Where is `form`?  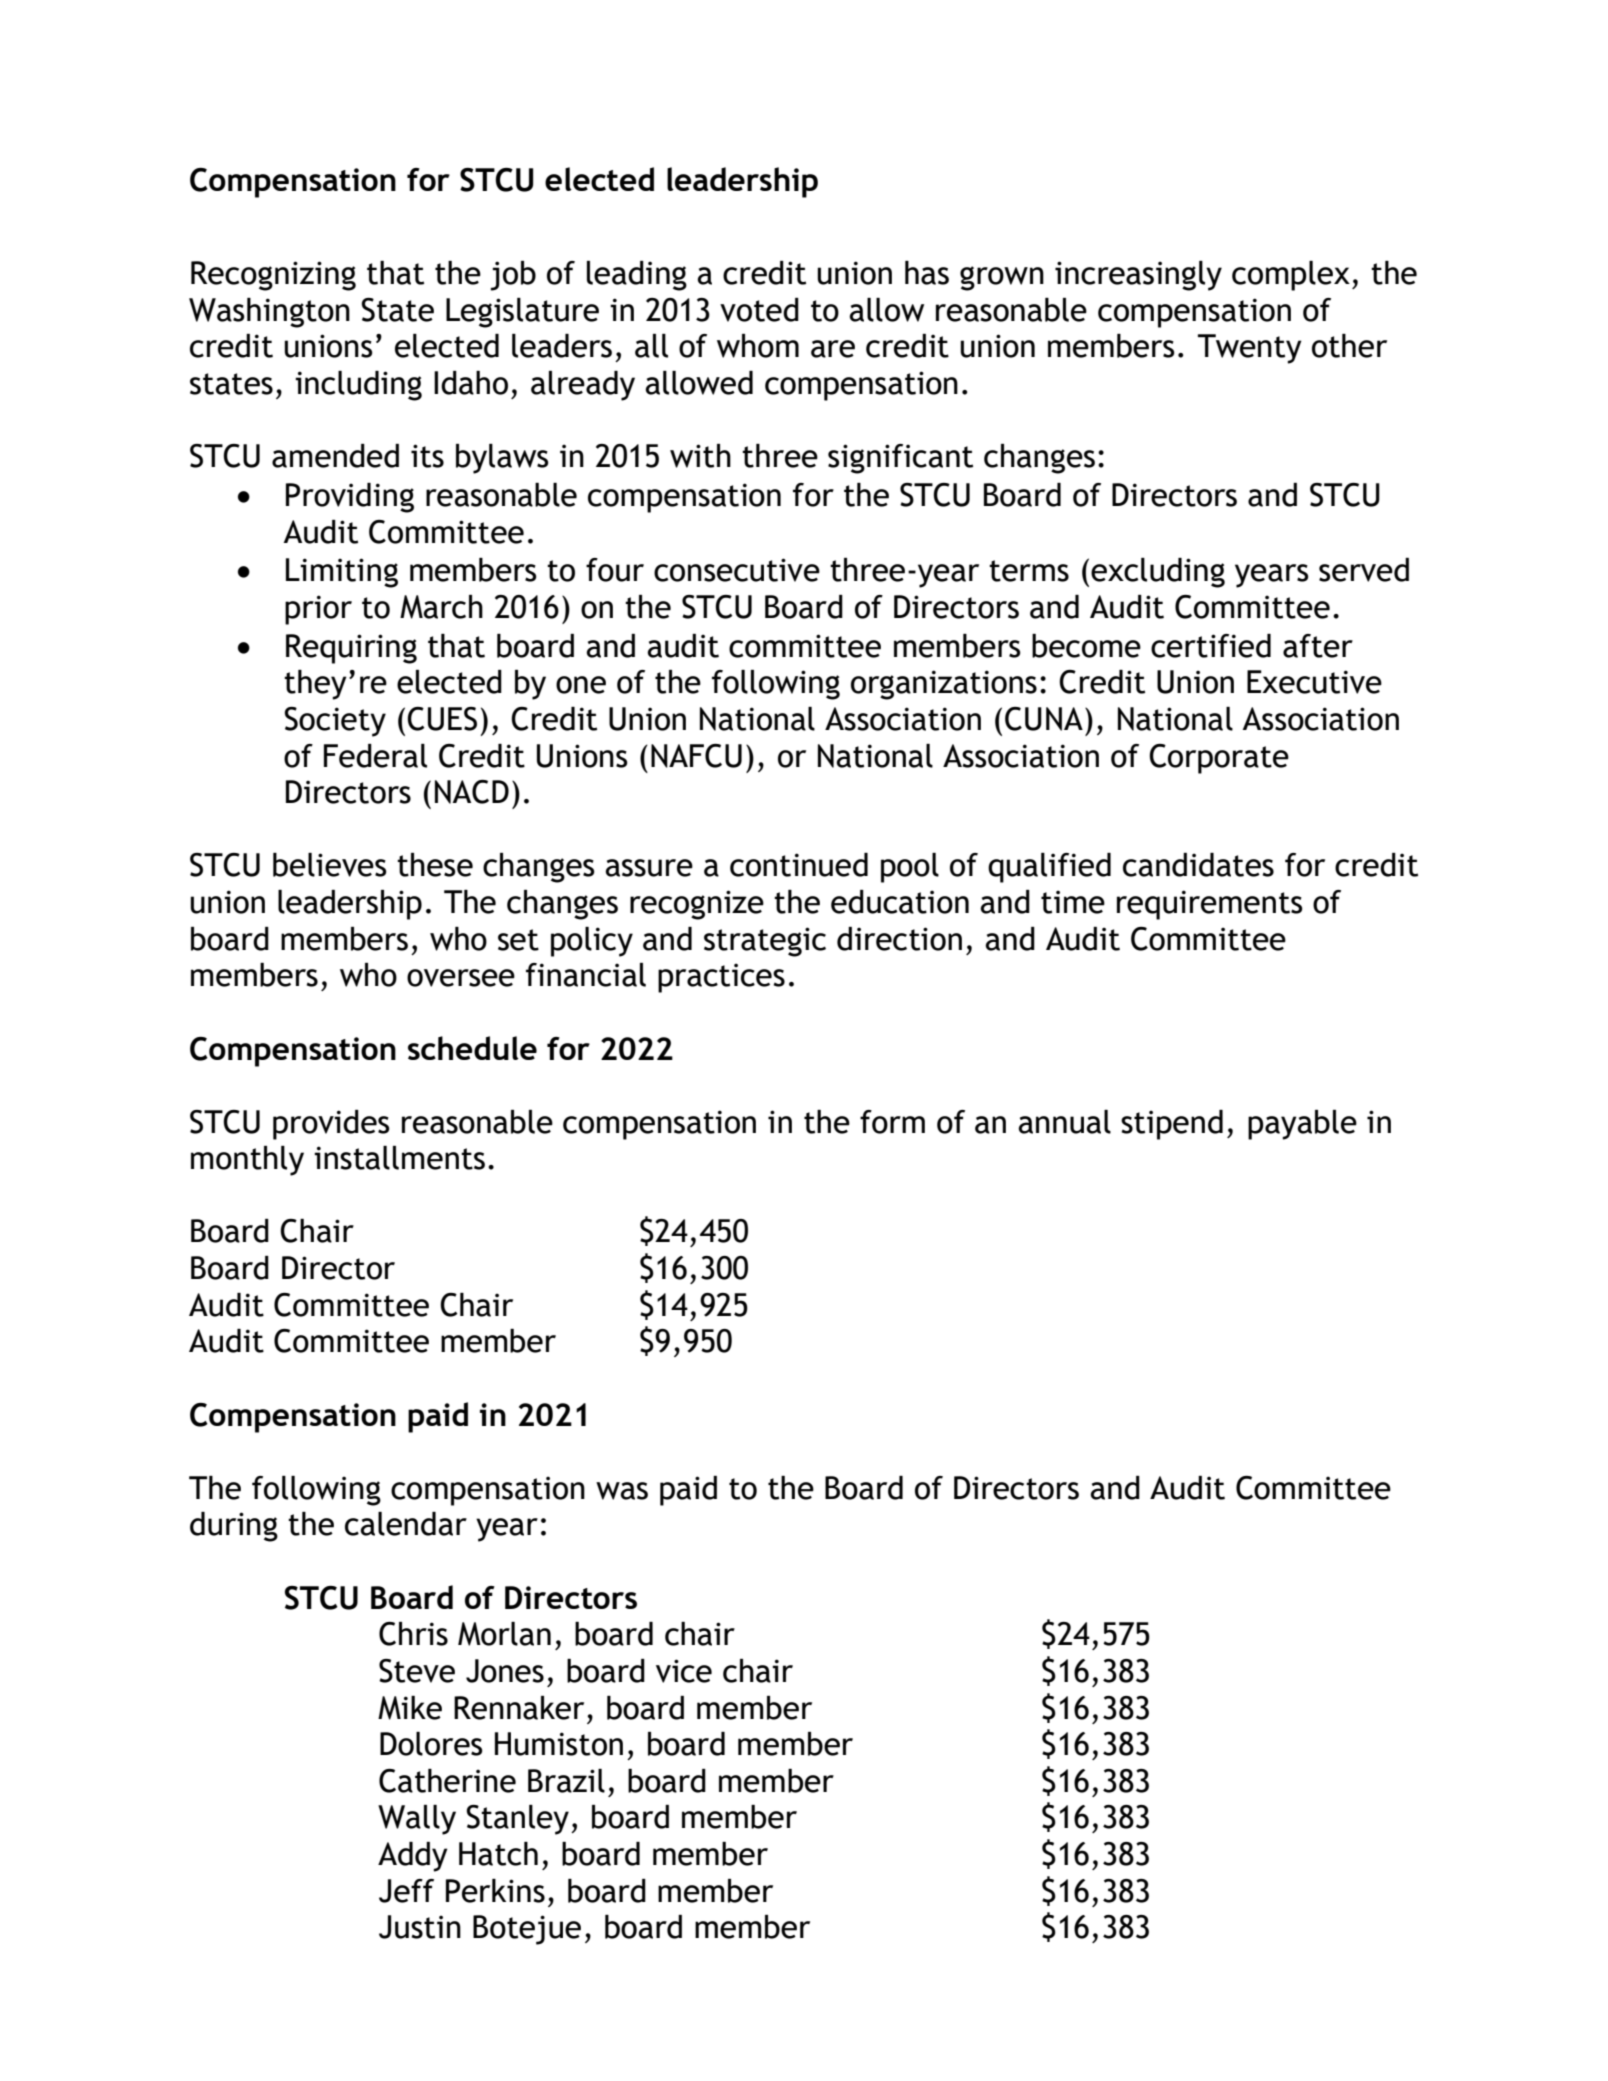 form is located at coordinates (892, 1122).
